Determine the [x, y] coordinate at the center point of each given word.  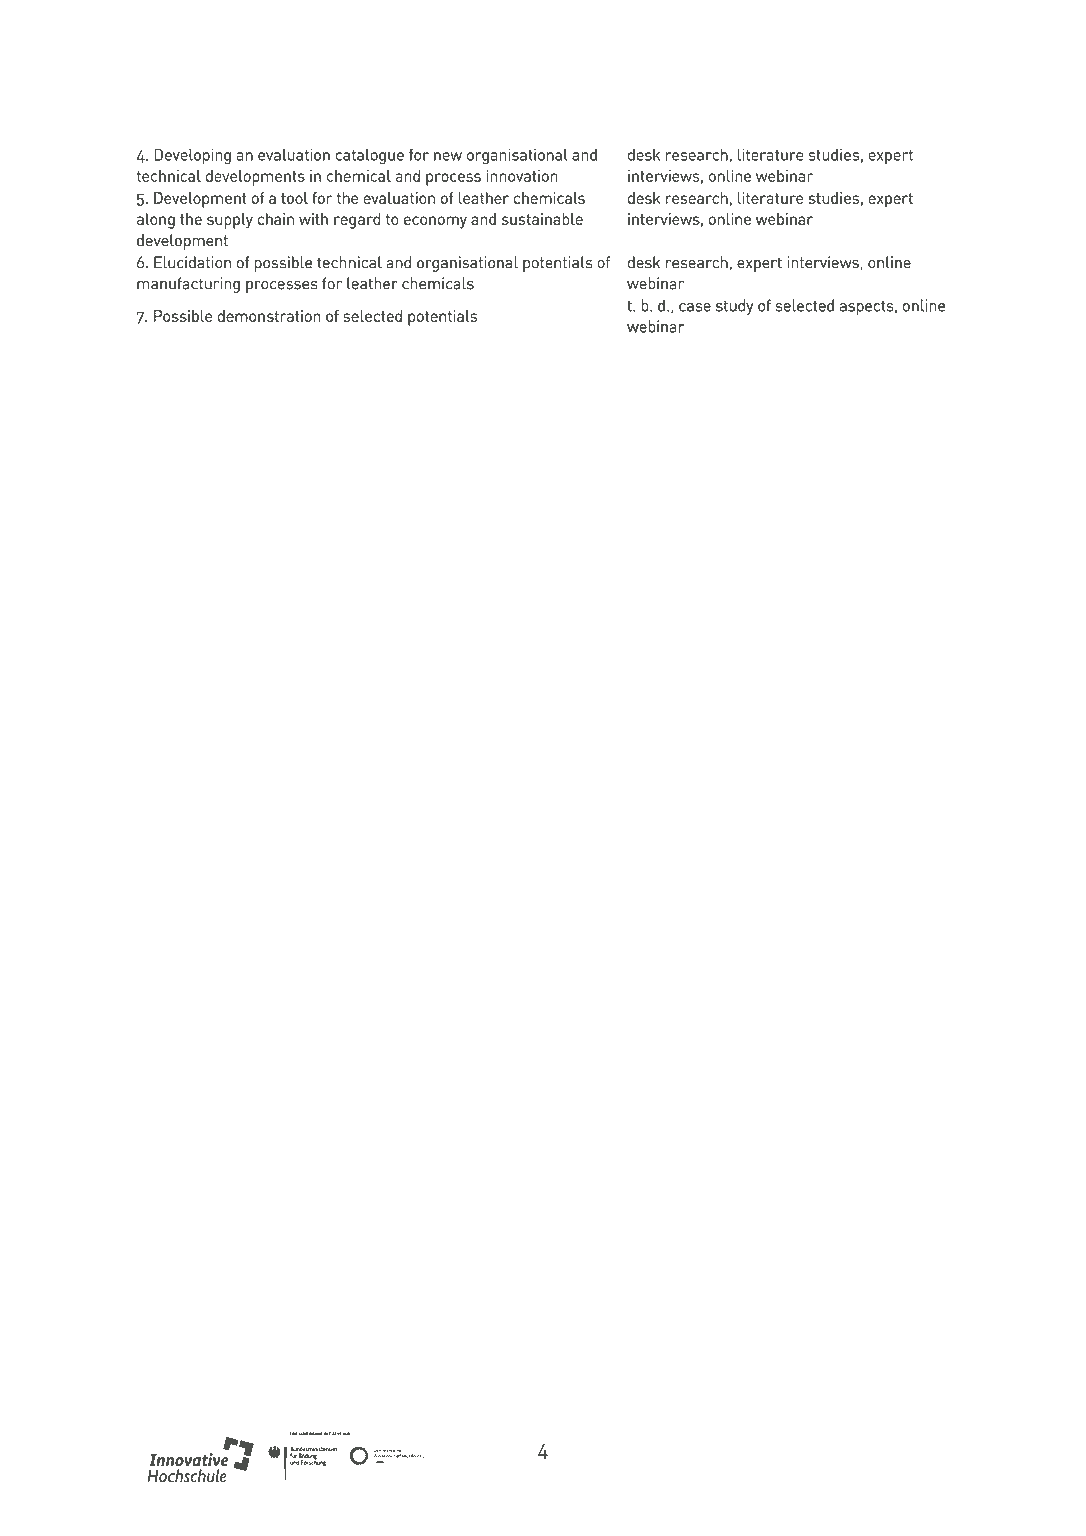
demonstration [269, 316]
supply [230, 221]
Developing [192, 156]
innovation [522, 176]
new [448, 156]
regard [357, 221]
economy [435, 222]
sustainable [542, 219]
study [735, 307]
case [695, 307]
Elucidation [192, 262]
